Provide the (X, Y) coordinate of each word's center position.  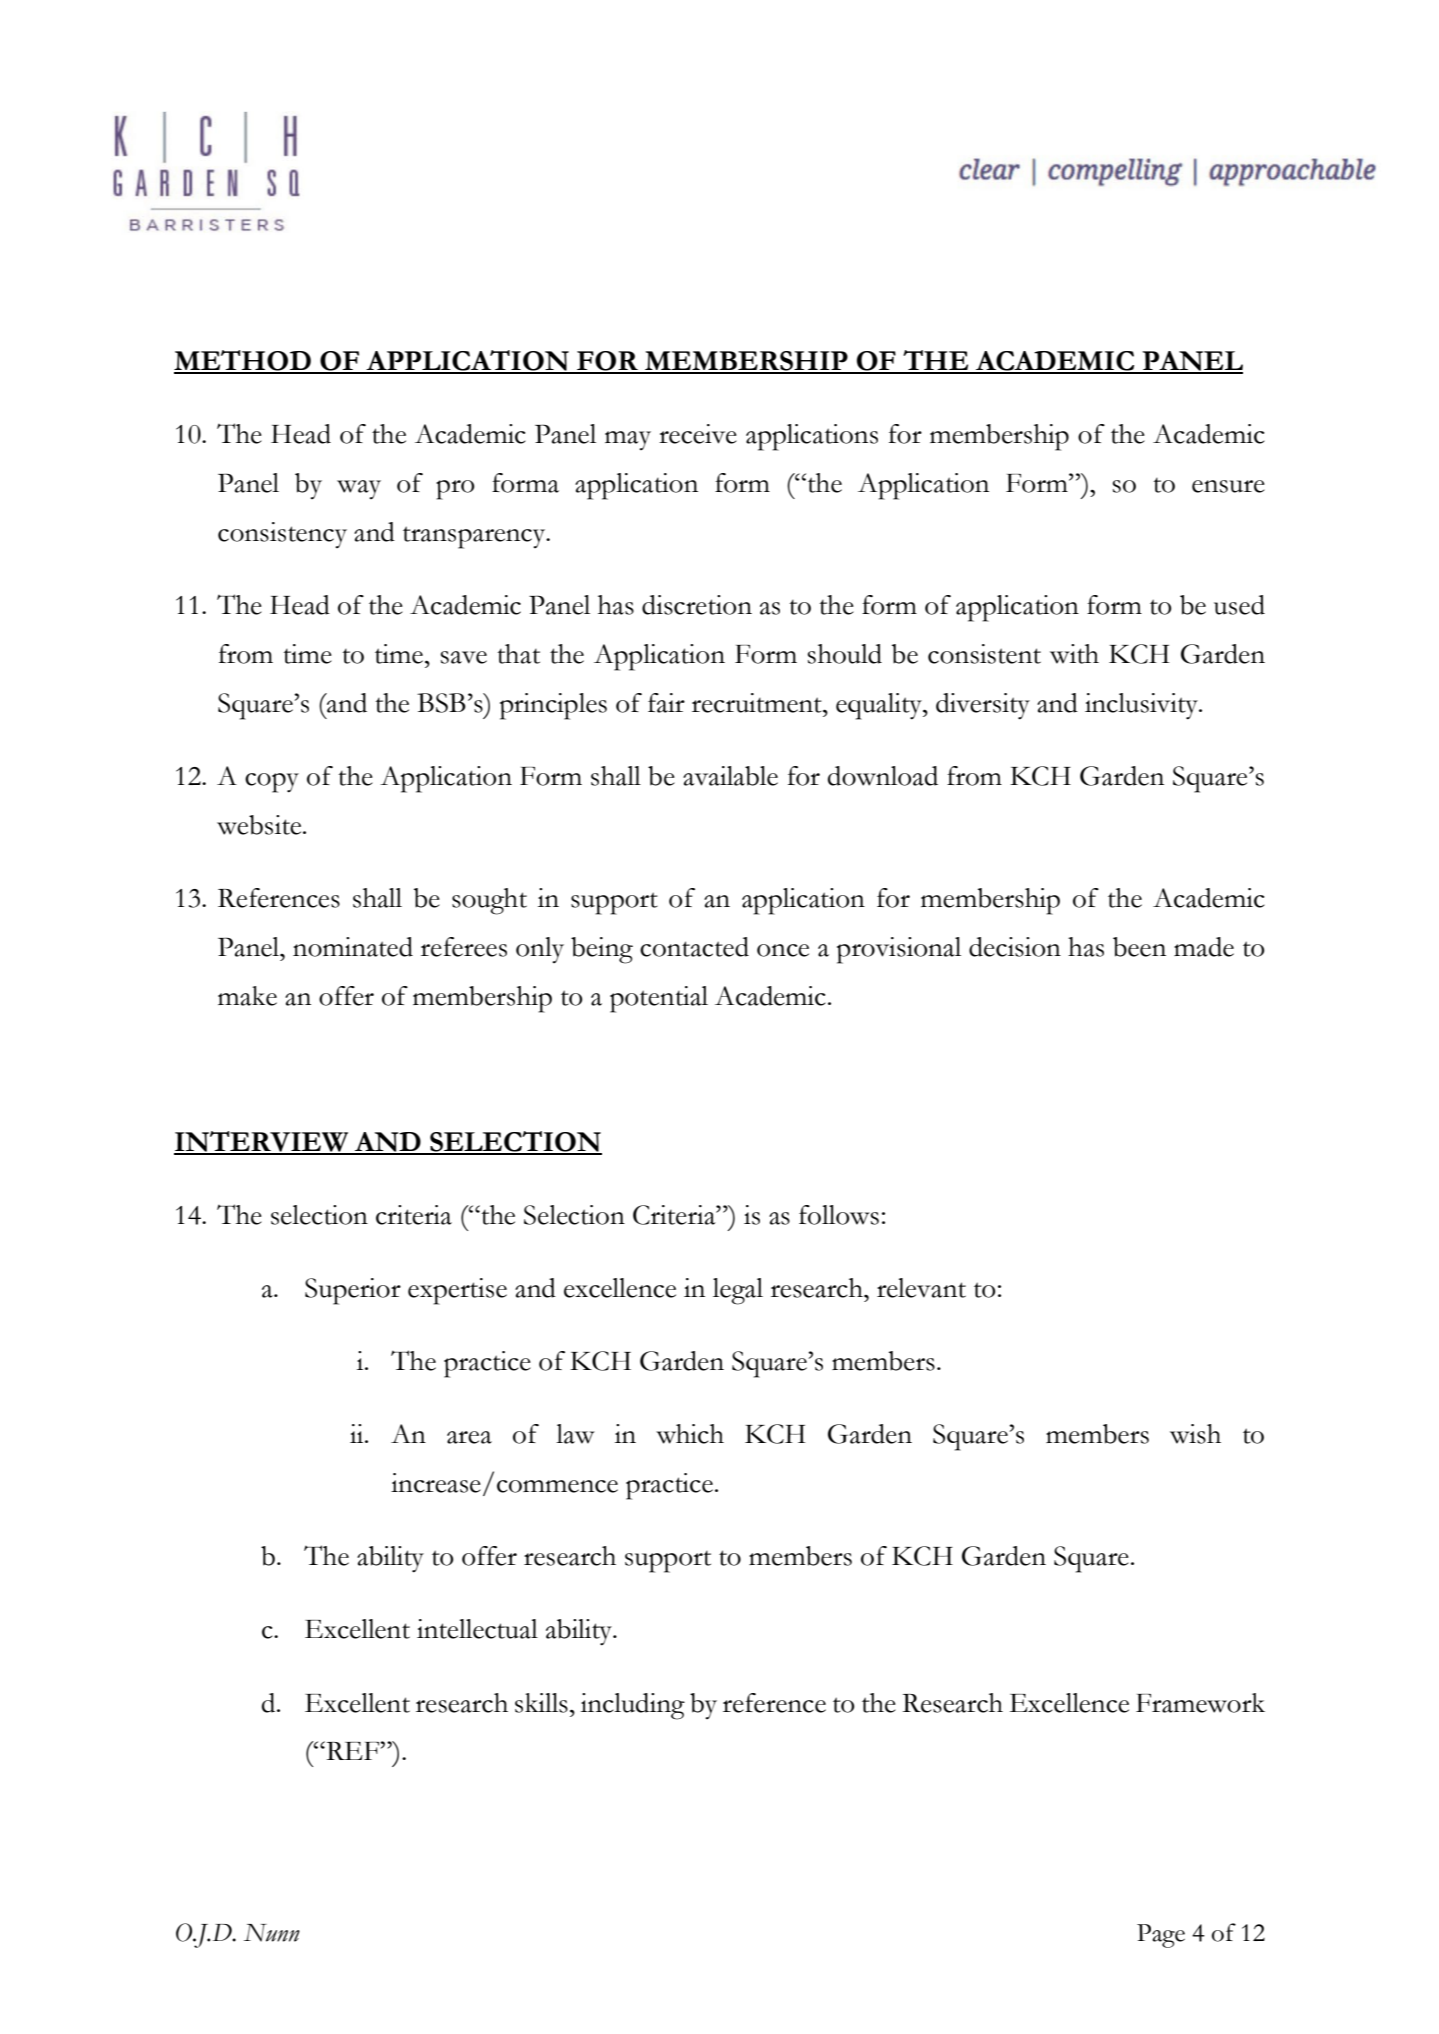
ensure (1228, 486)
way (359, 489)
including (633, 1706)
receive (698, 434)
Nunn (272, 1933)
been (1139, 947)
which (690, 1434)
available (730, 776)
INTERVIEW (262, 1142)
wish (1195, 1434)
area (469, 1437)
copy (272, 783)
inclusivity (1142, 706)
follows (839, 1215)
